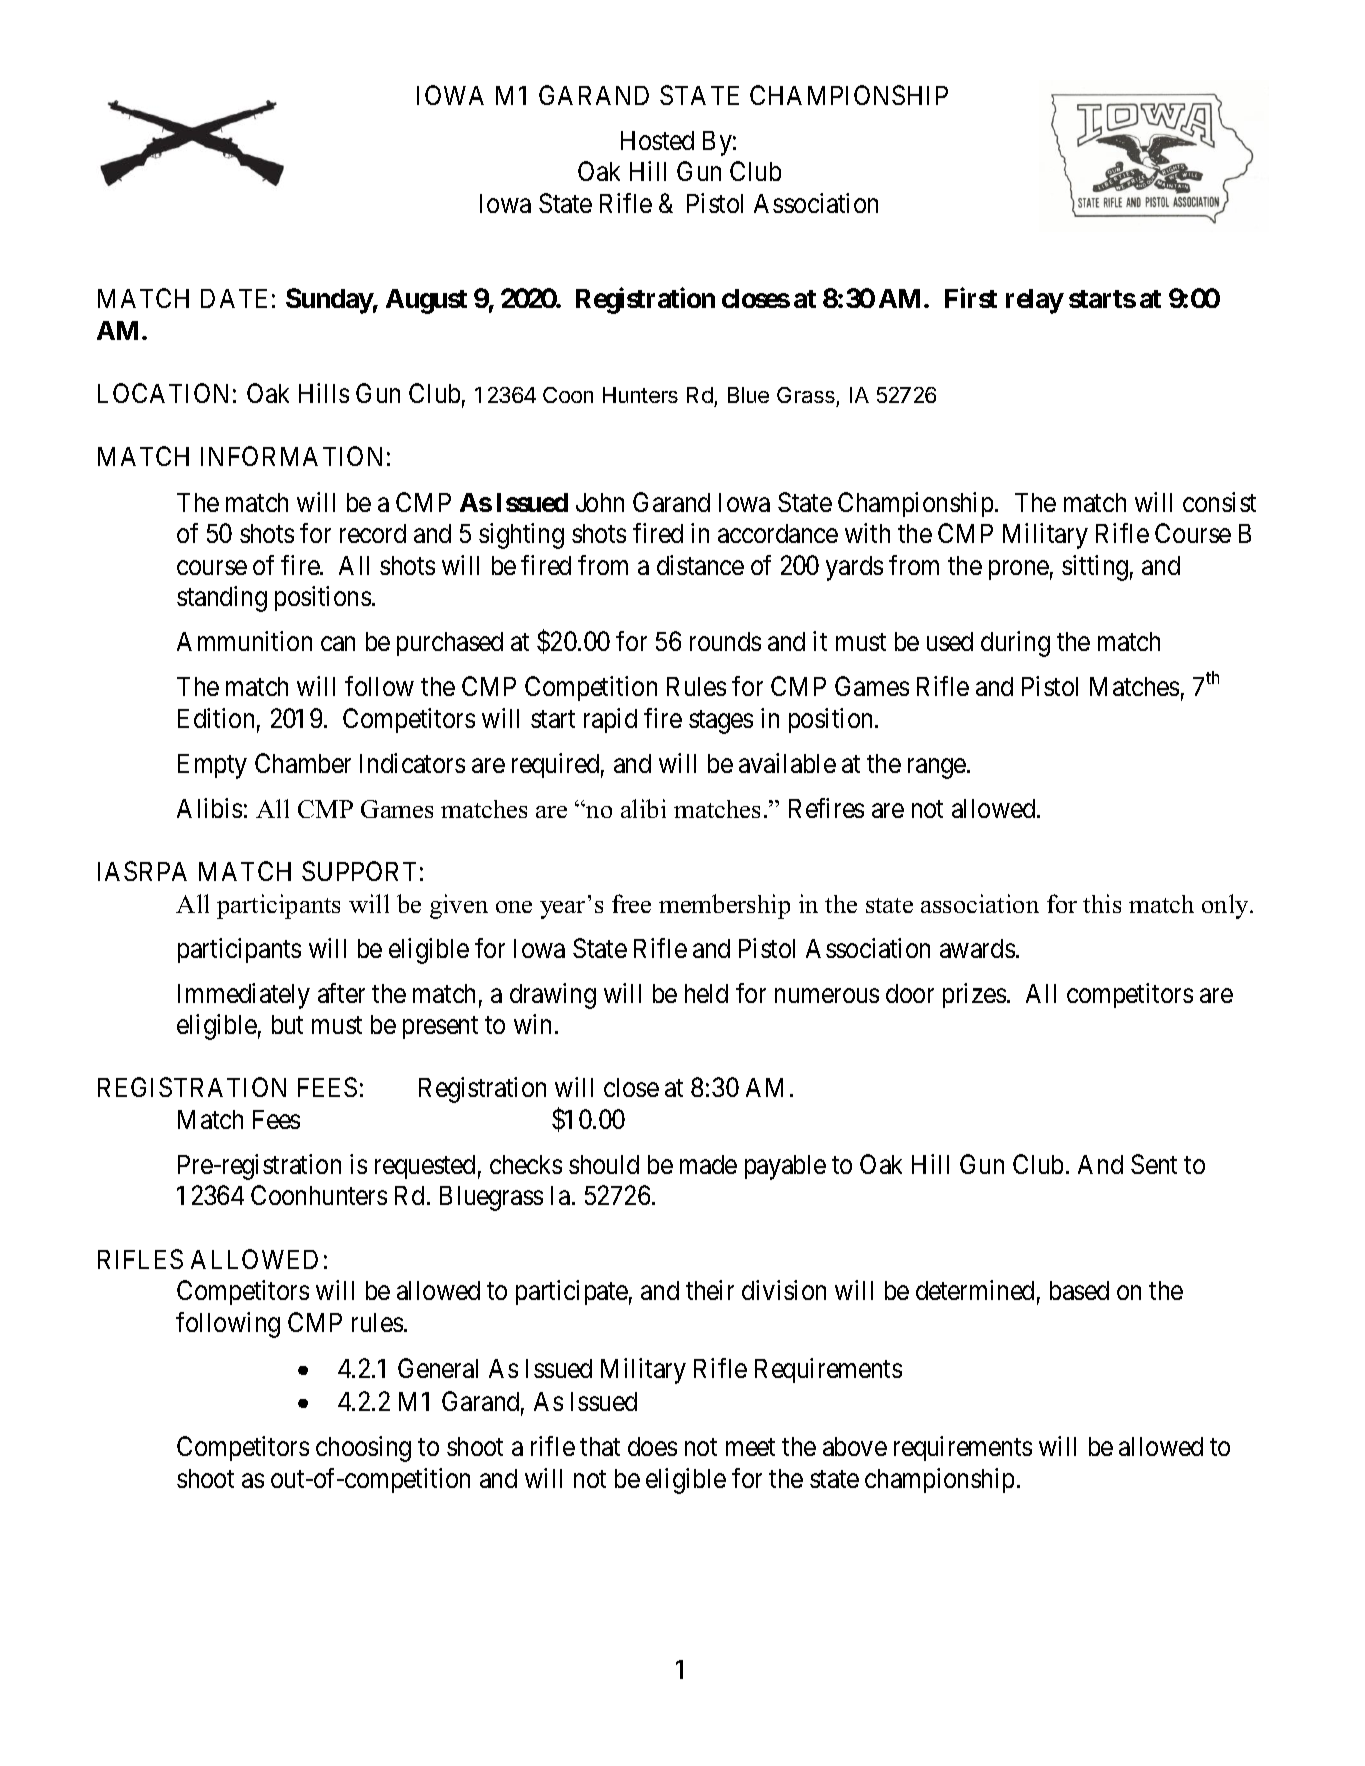 Image resolution: width=1365 pixels, height=1766 pixels. Describe the element at coordinates (341, 993) in the page. I see `after` at that location.
